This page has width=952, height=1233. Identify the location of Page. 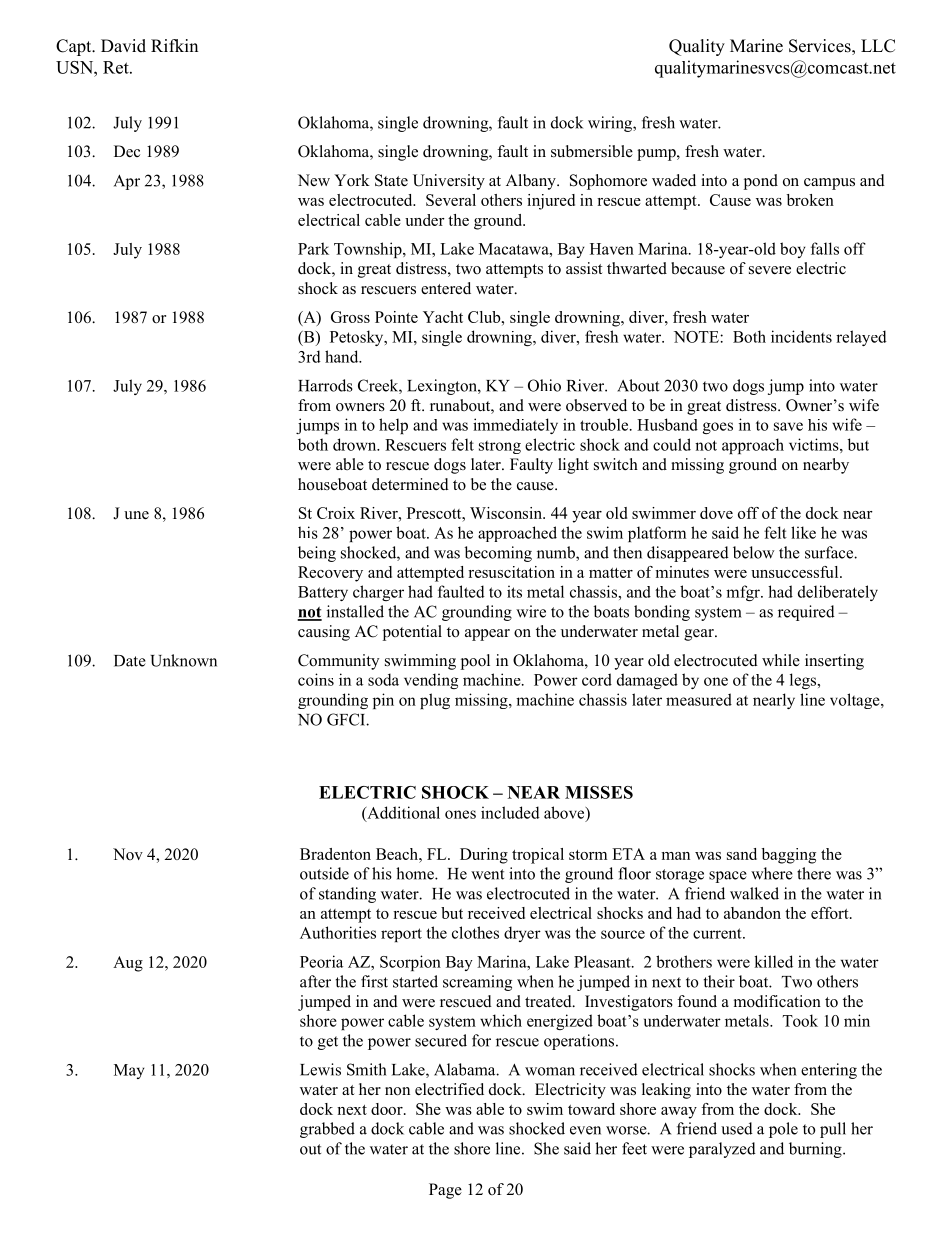
(445, 1191).
